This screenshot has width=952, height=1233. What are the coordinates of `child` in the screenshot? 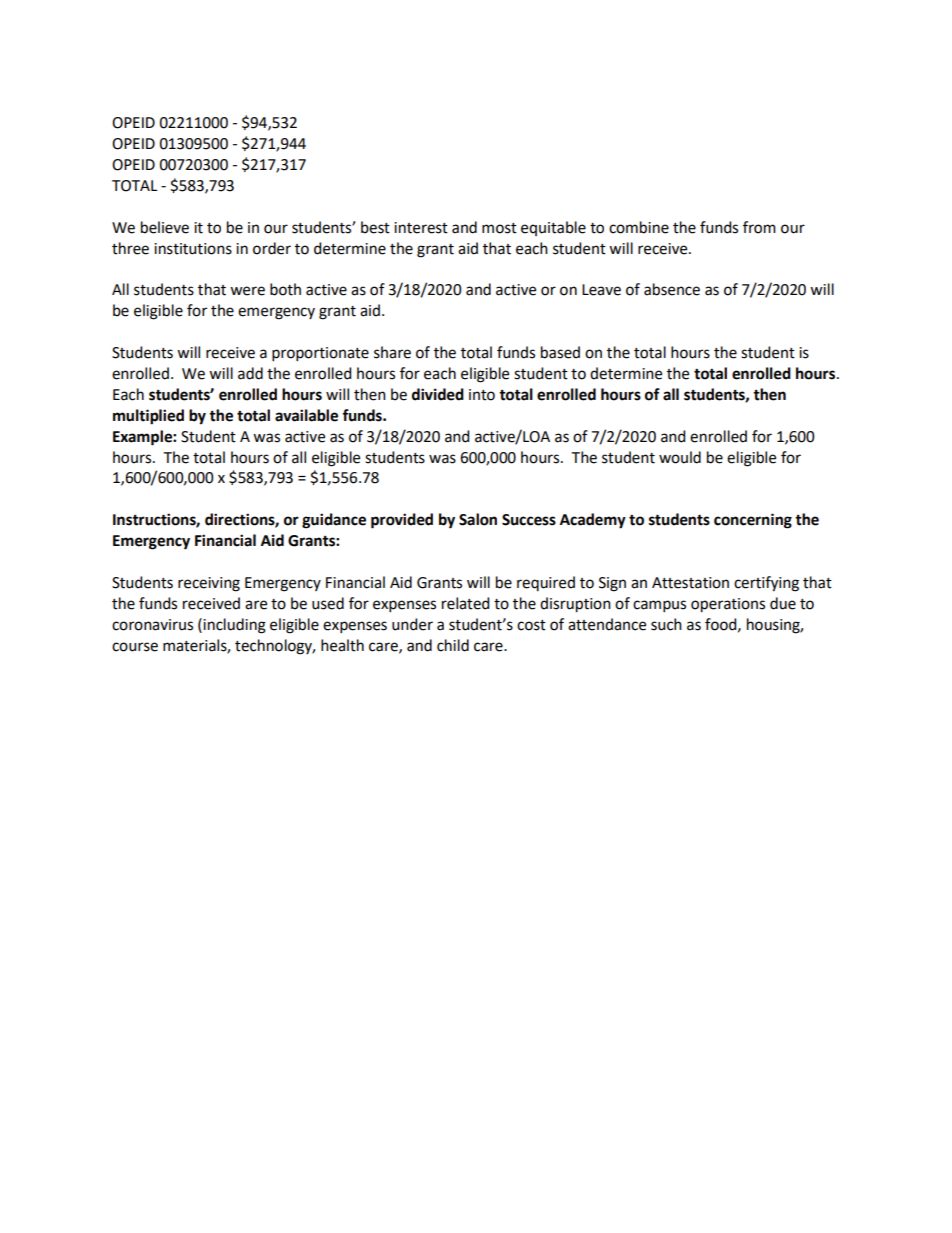 It's located at (453, 645).
